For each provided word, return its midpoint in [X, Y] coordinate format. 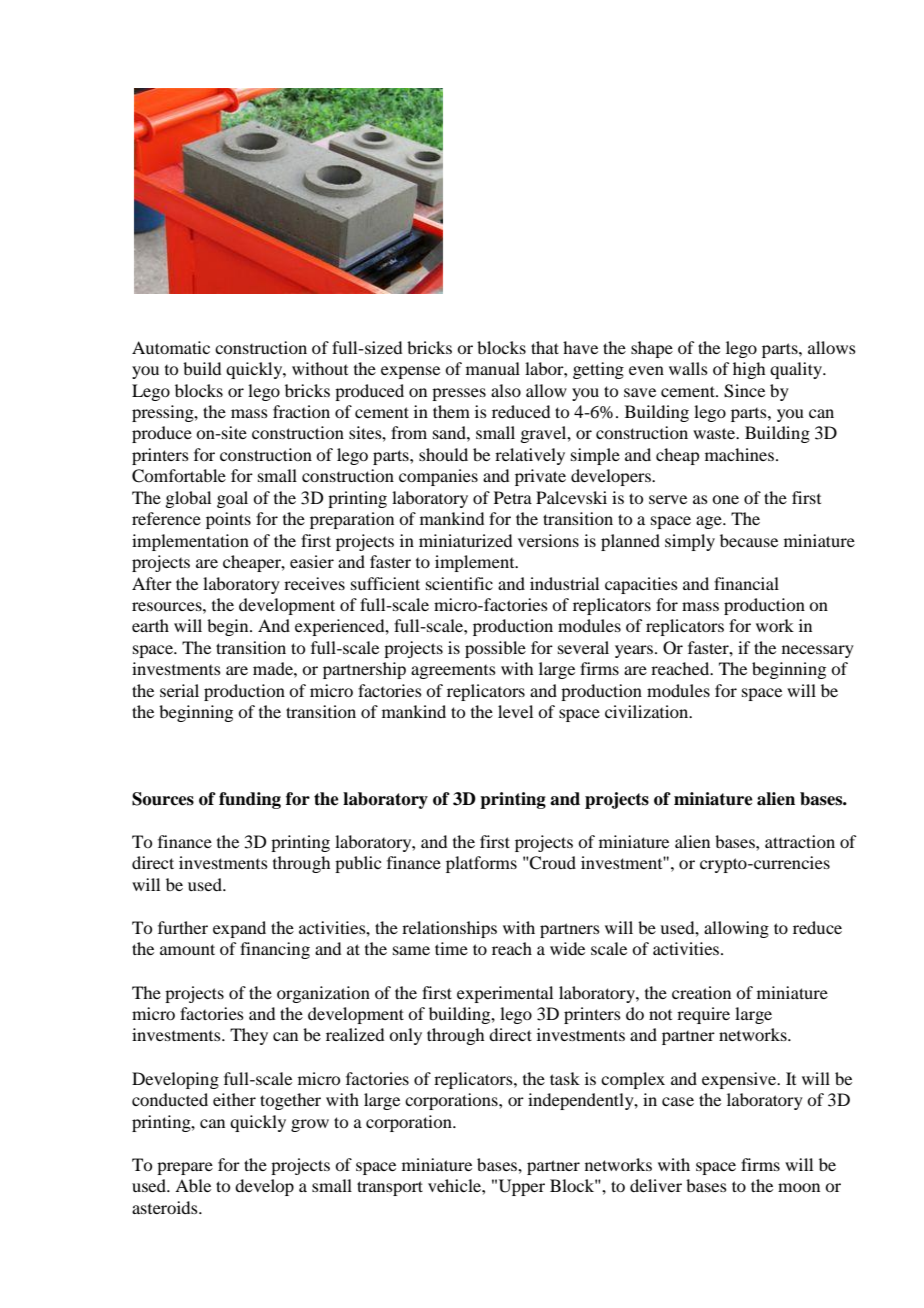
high [749, 370]
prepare [185, 1168]
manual [493, 368]
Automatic [171, 347]
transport [390, 1188]
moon [799, 1187]
